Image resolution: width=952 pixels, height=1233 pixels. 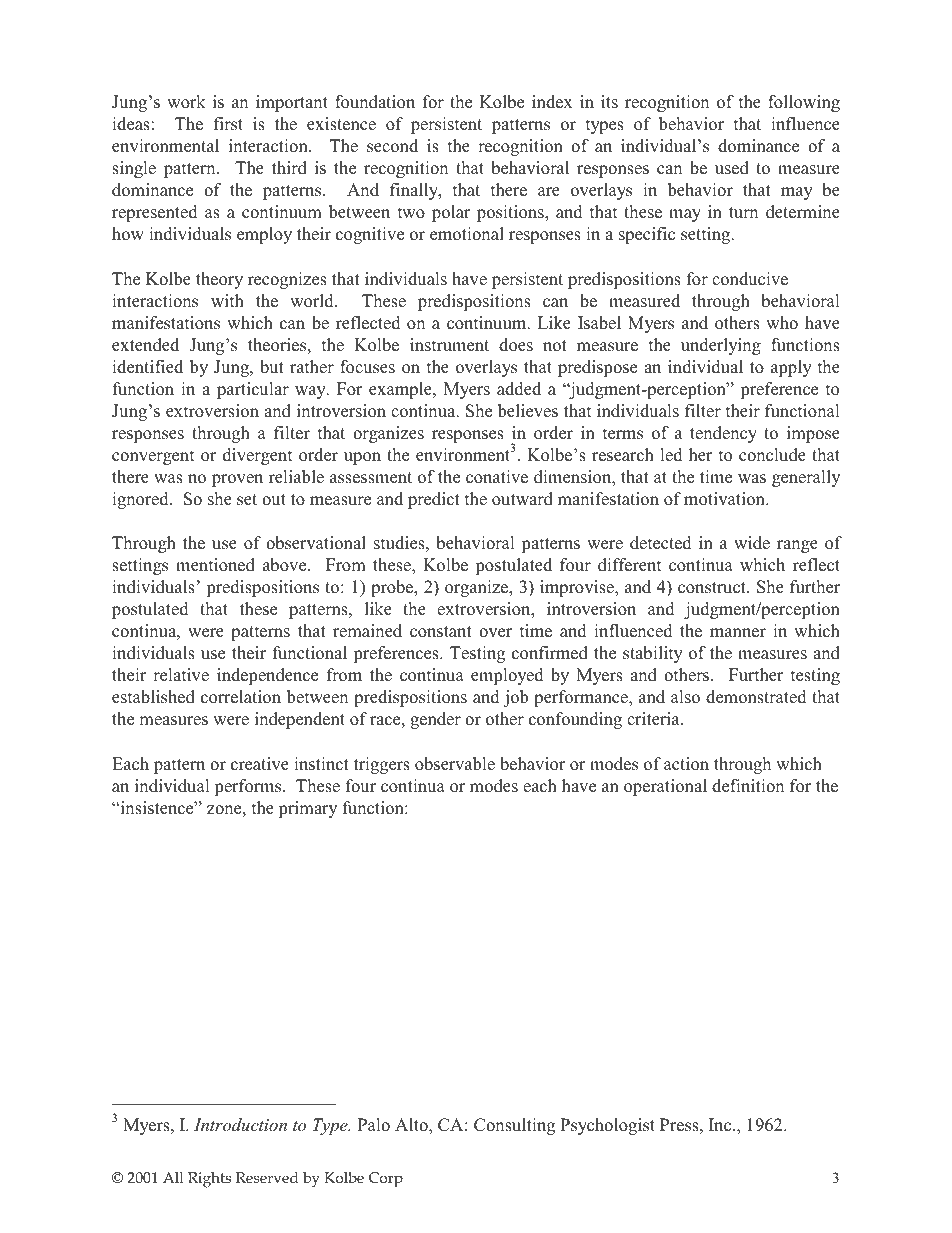 What do you see at coordinates (455, 764) in the screenshot?
I see `observable` at bounding box center [455, 764].
